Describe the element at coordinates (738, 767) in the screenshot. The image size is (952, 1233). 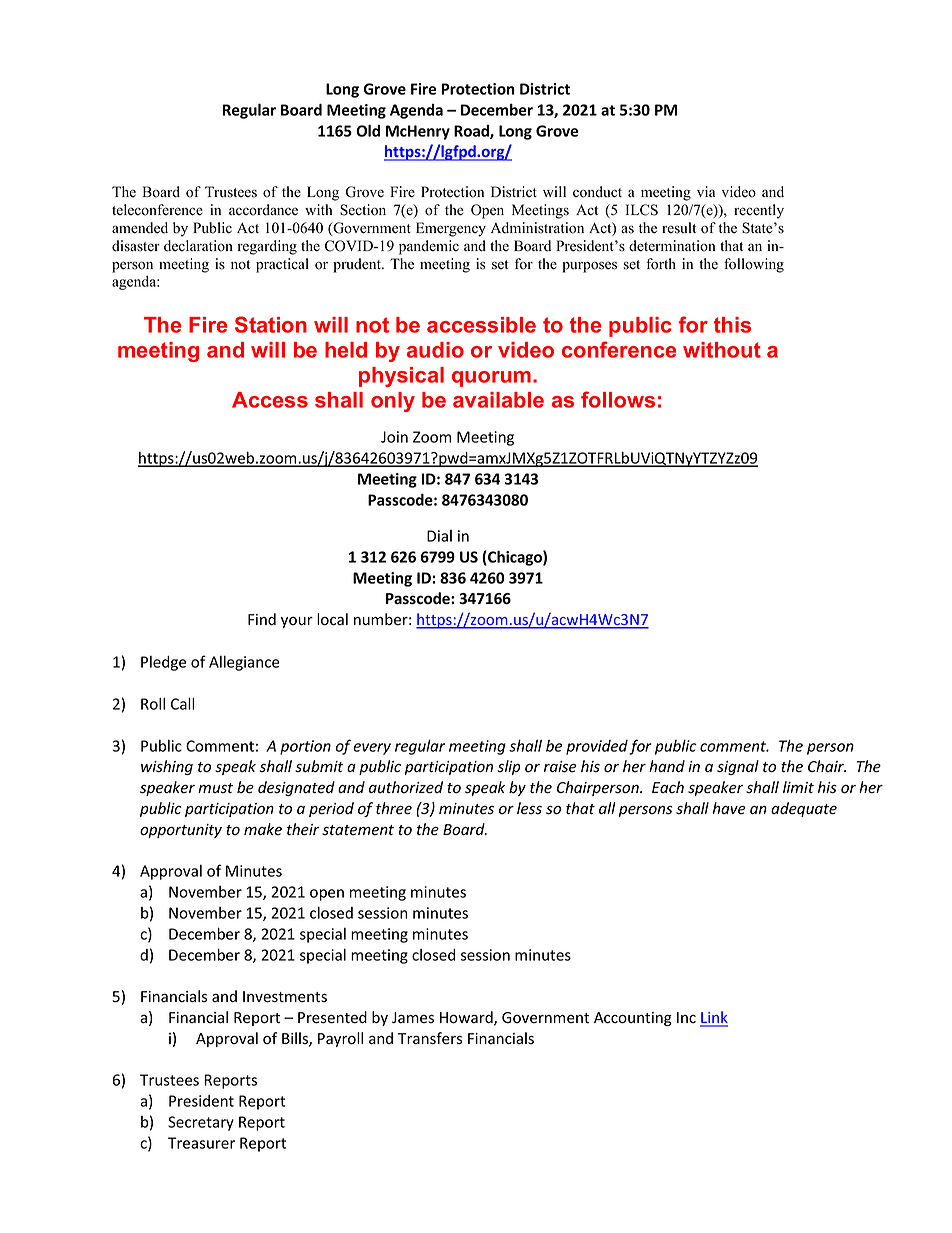
I see `signal` at that location.
